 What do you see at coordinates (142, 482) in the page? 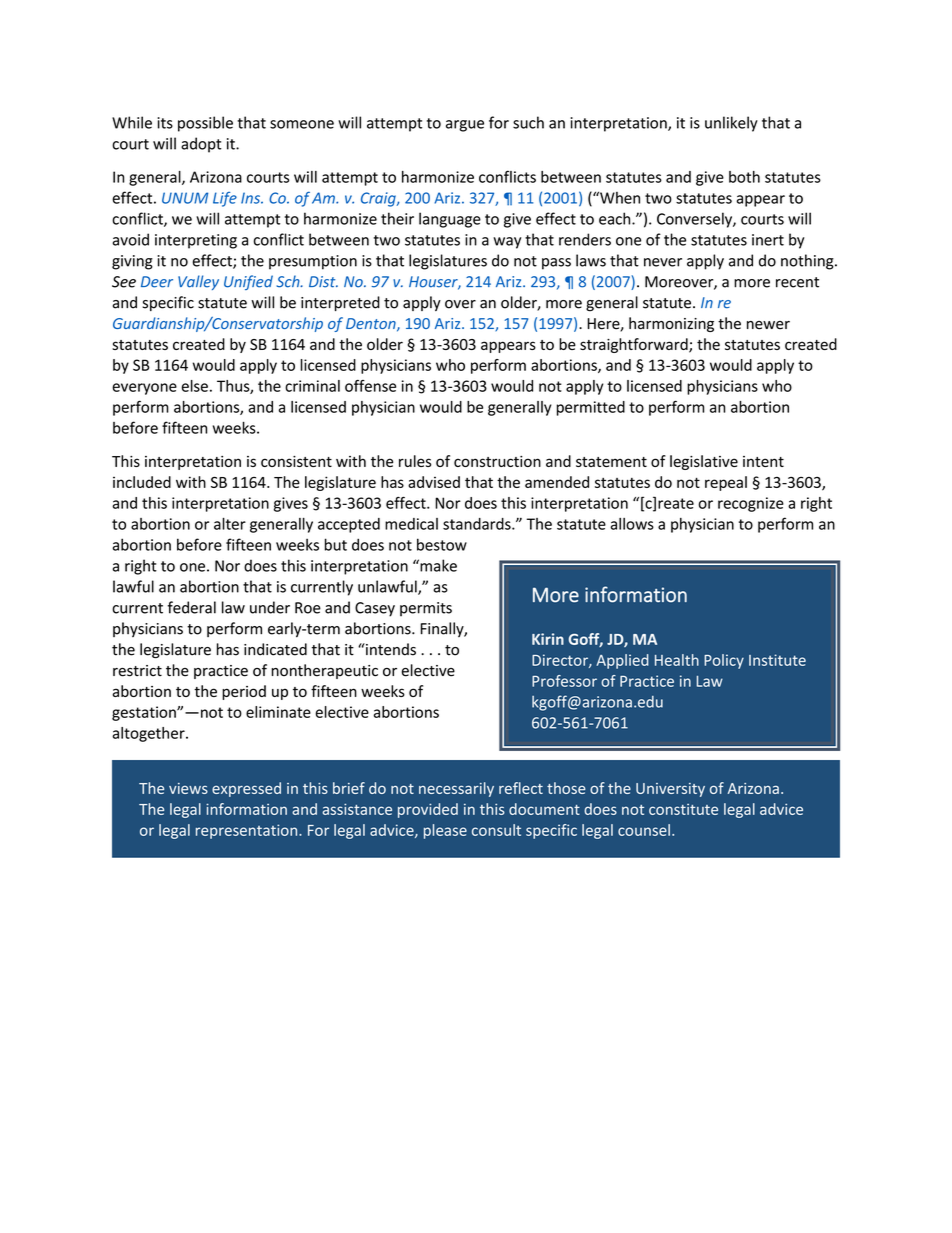
I see `included` at bounding box center [142, 482].
